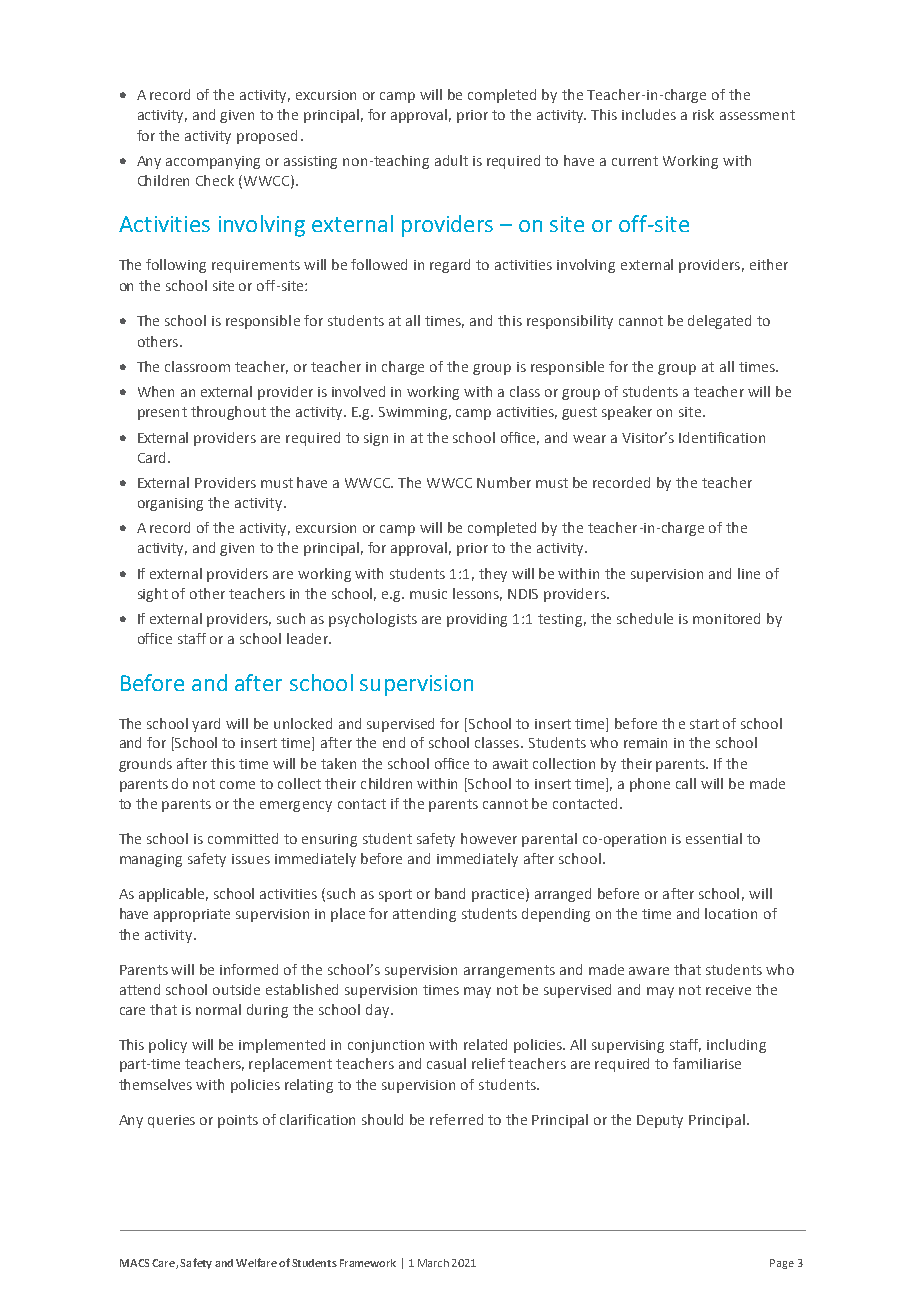  Describe the element at coordinates (251, 859) in the screenshot. I see `issues` at that location.
